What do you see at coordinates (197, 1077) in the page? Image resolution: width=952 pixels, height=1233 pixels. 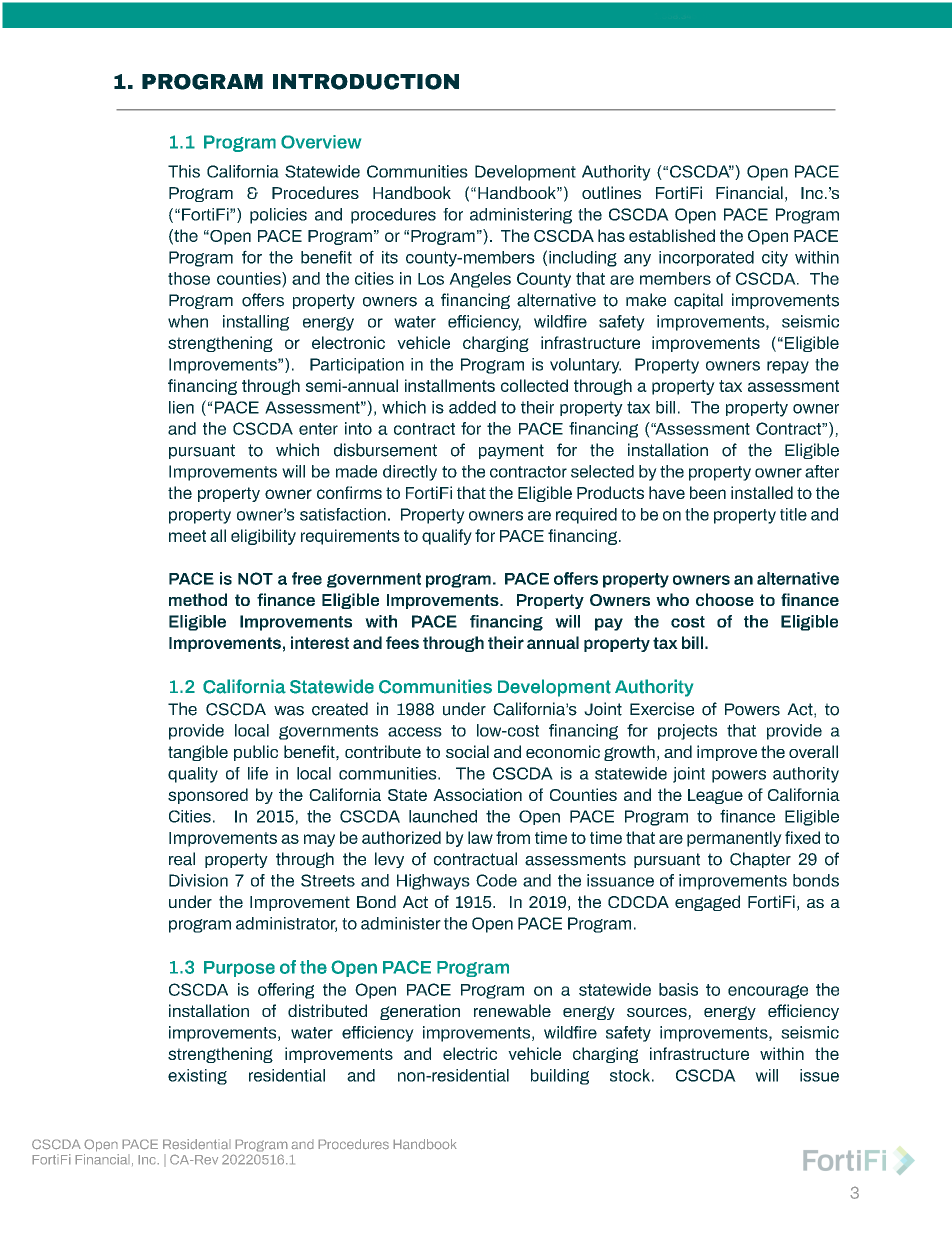 I see `existing` at bounding box center [197, 1077].
